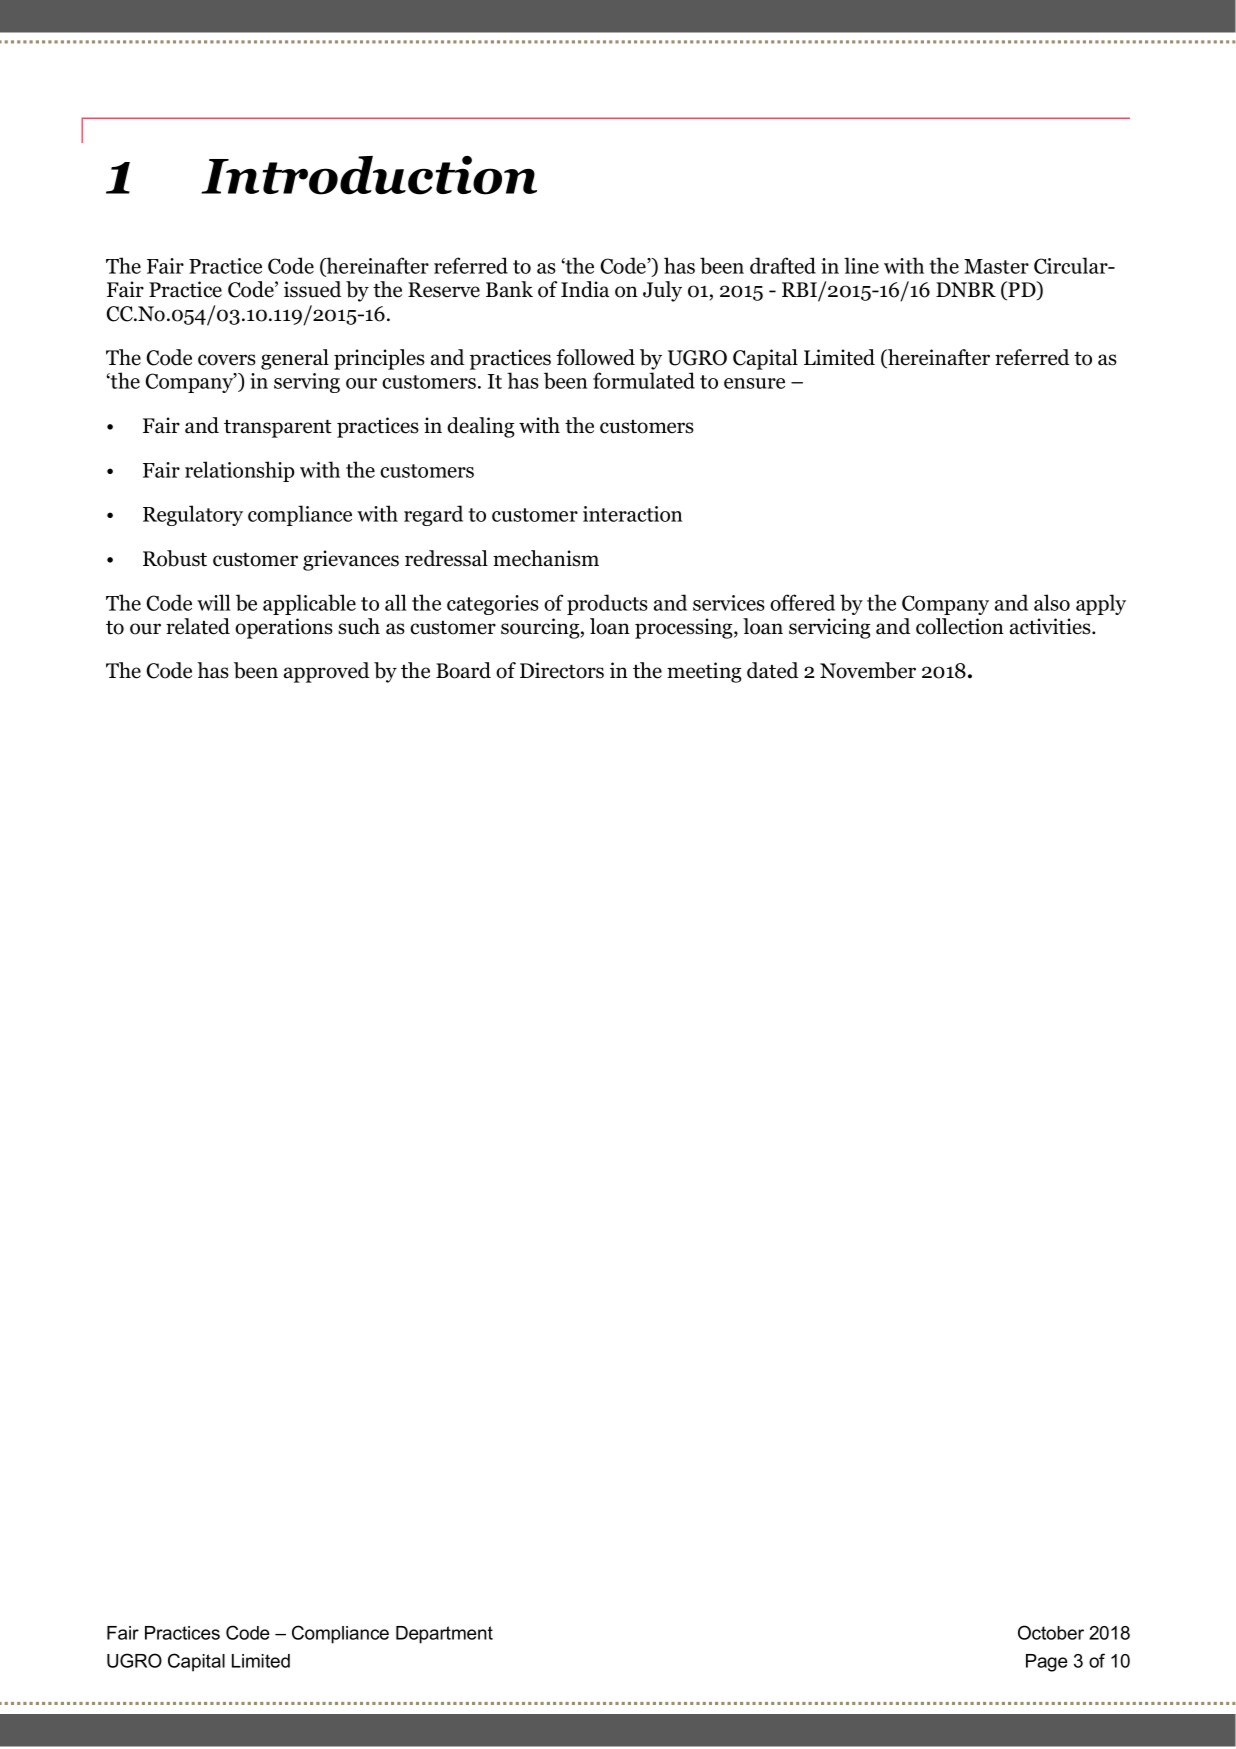 Image resolution: width=1236 pixels, height=1749 pixels. I want to click on issued, so click(313, 289).
